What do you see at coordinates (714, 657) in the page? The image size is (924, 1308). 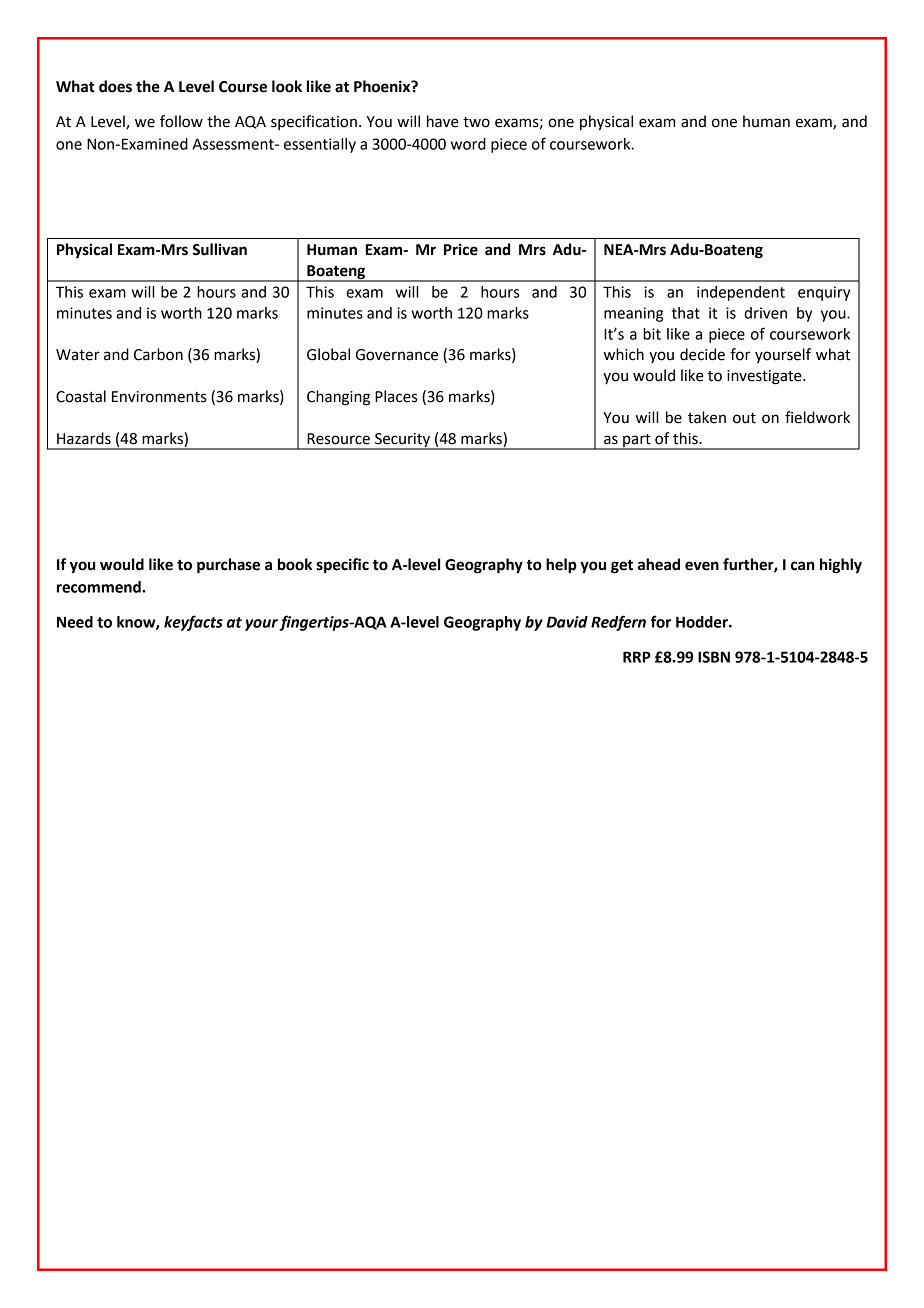 I see `ISBN` at bounding box center [714, 657].
